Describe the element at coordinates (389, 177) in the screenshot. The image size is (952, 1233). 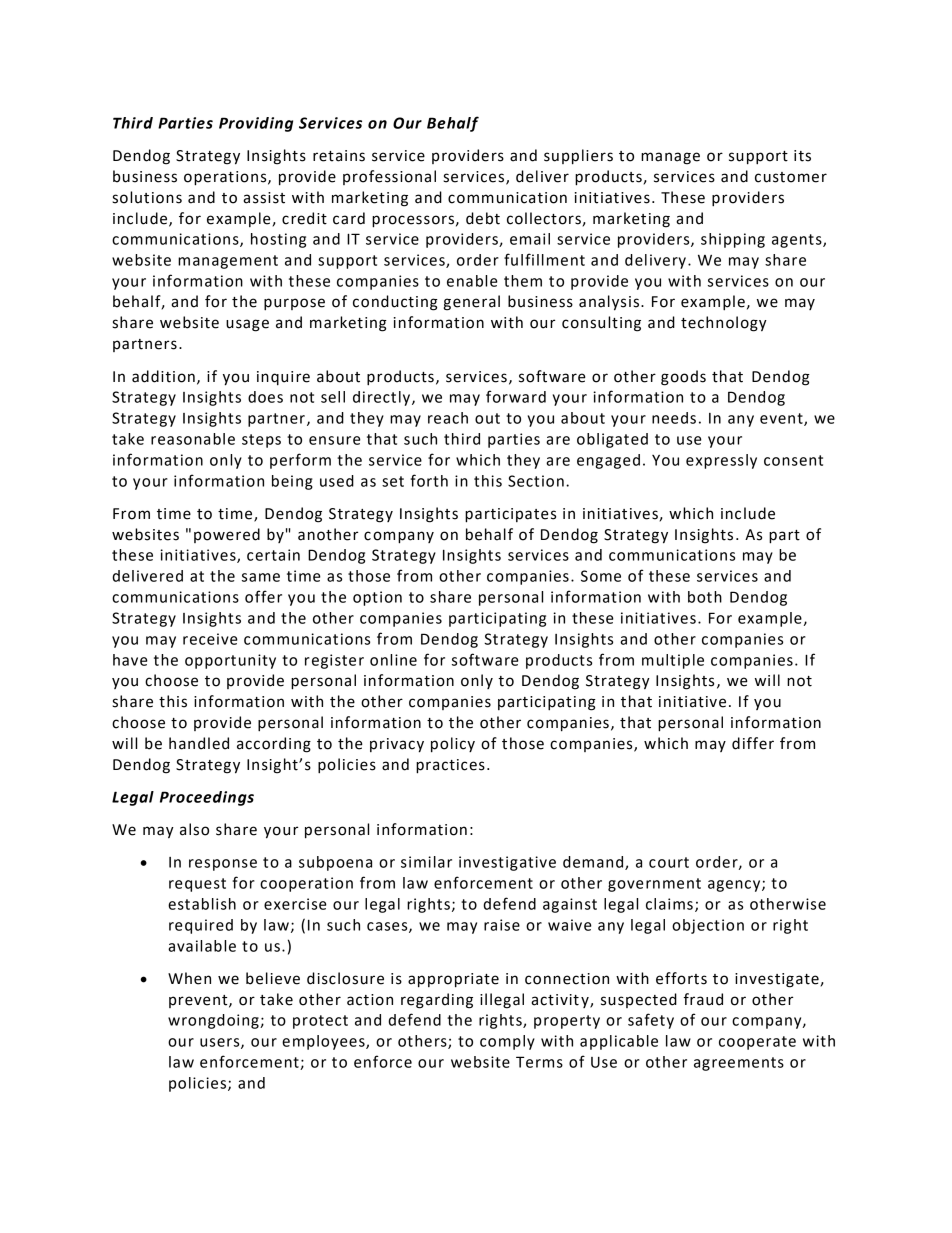
I see `professional` at that location.
